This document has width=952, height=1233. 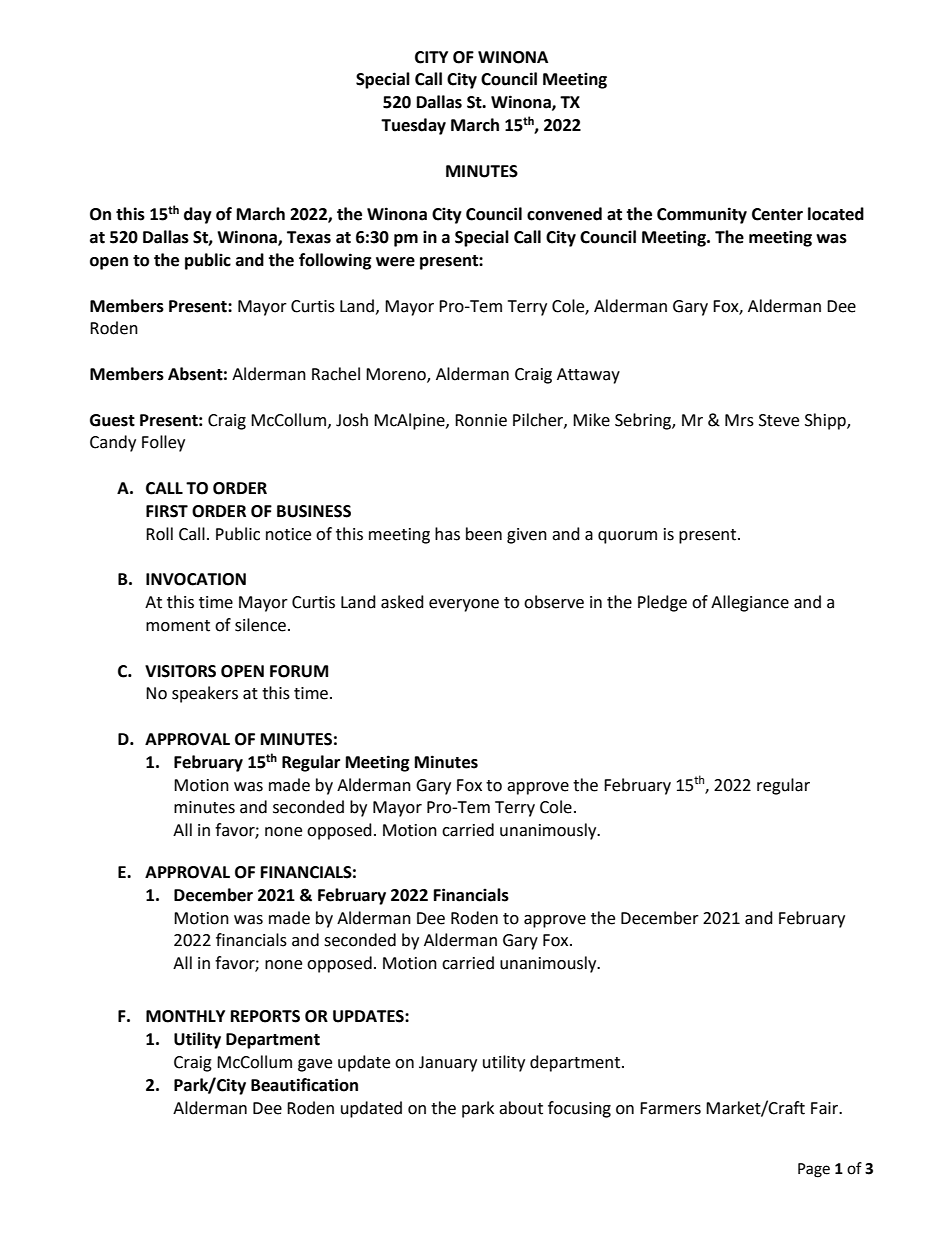 What do you see at coordinates (413, 126) in the document?
I see `Tuesday` at bounding box center [413, 126].
